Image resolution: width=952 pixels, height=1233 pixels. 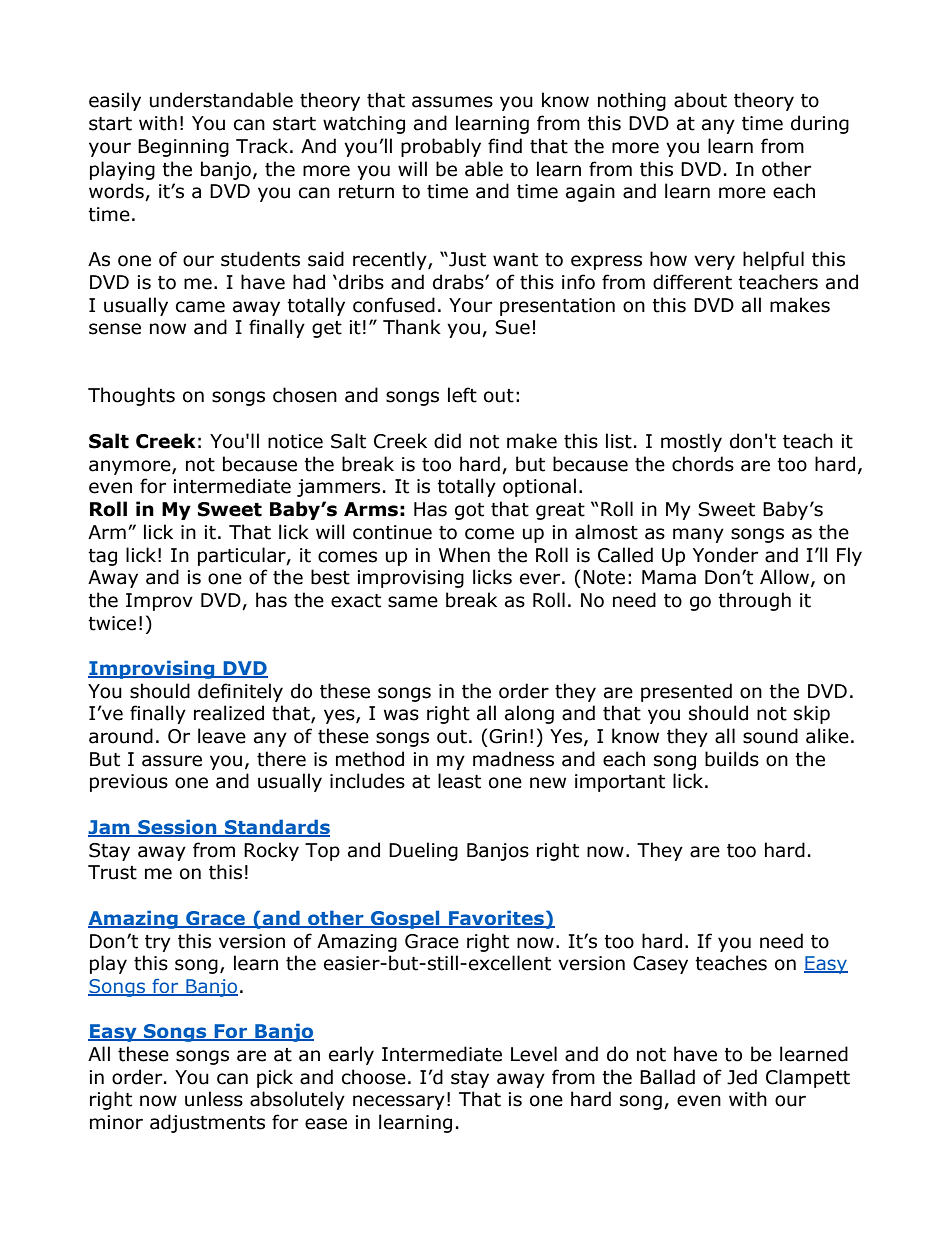 What do you see at coordinates (112, 623) in the page?
I see `twice` at bounding box center [112, 623].
